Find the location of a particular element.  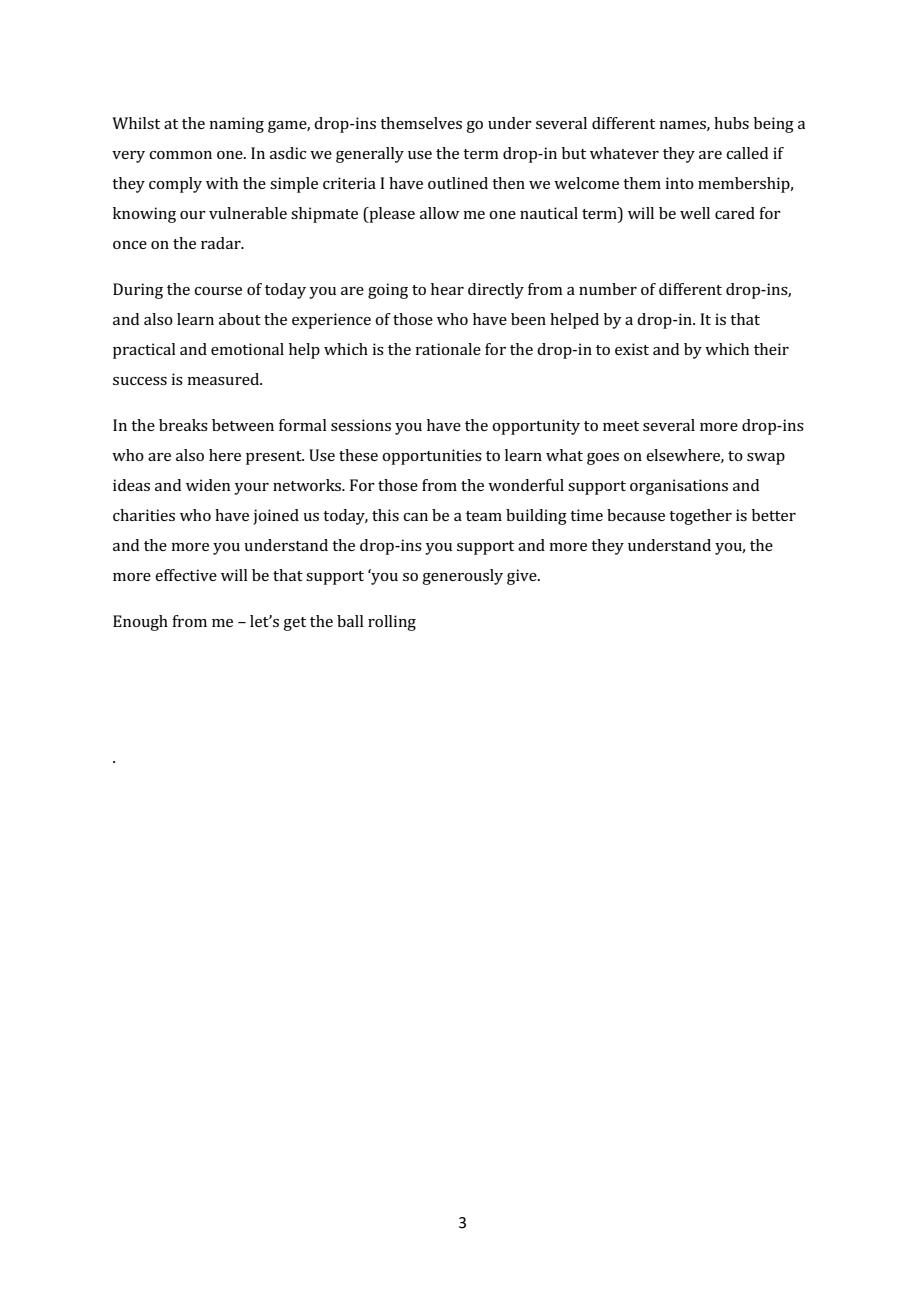

course is located at coordinates (218, 291).
